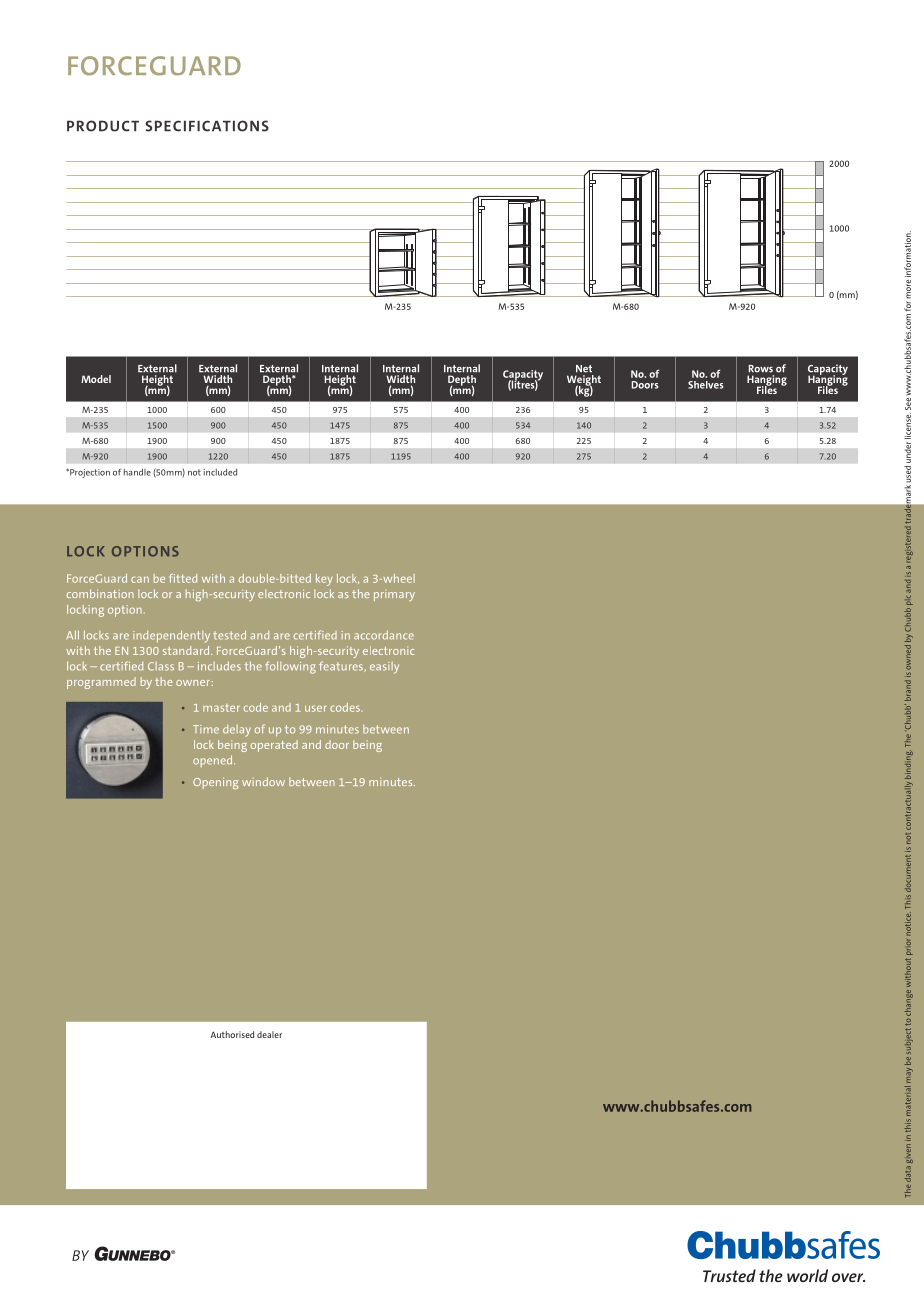 The image size is (924, 1308). Describe the element at coordinates (215, 783) in the page. I see `Opening` at that location.
